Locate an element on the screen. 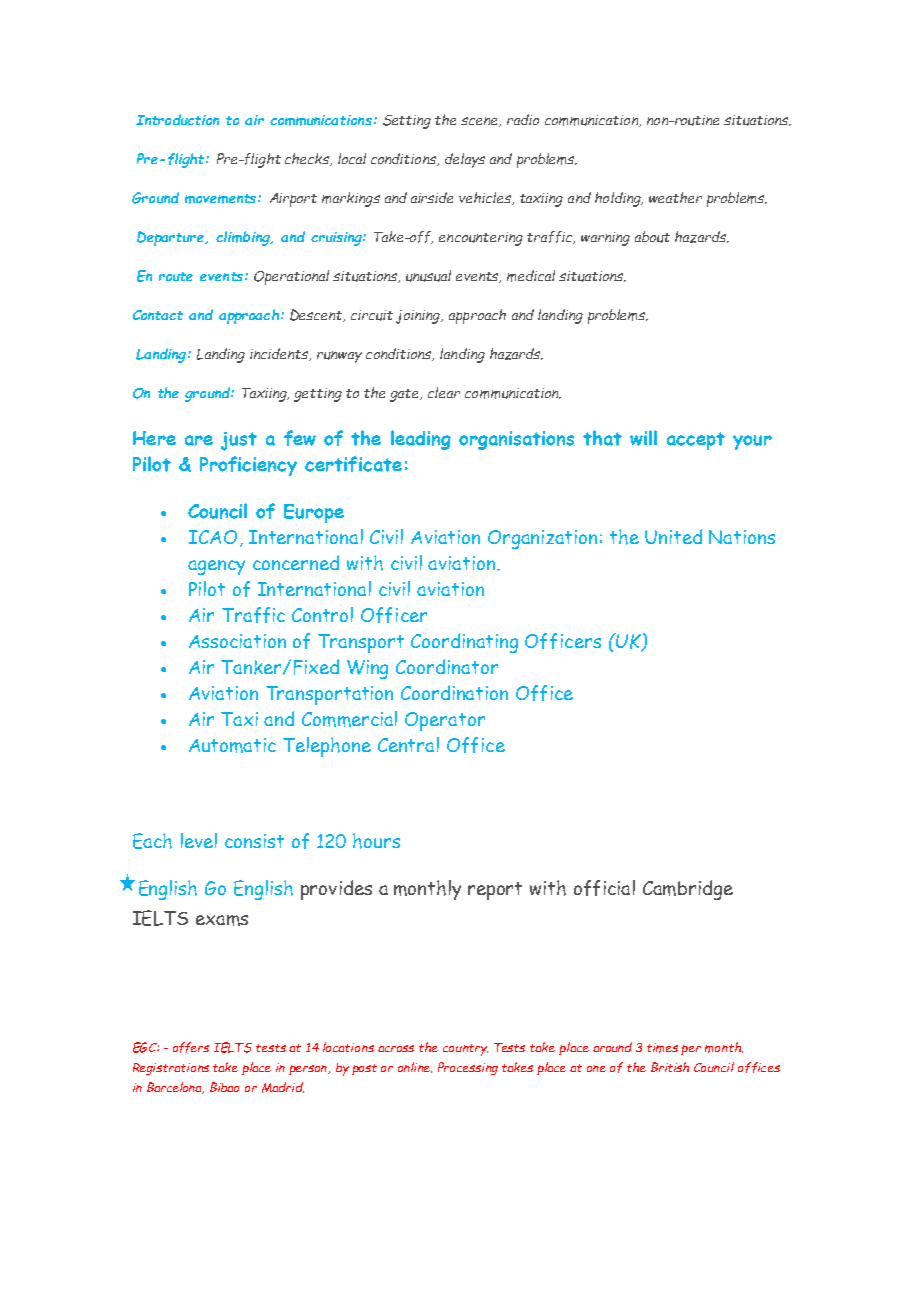 The width and height of the screenshot is (924, 1308). British is located at coordinates (670, 1067).
